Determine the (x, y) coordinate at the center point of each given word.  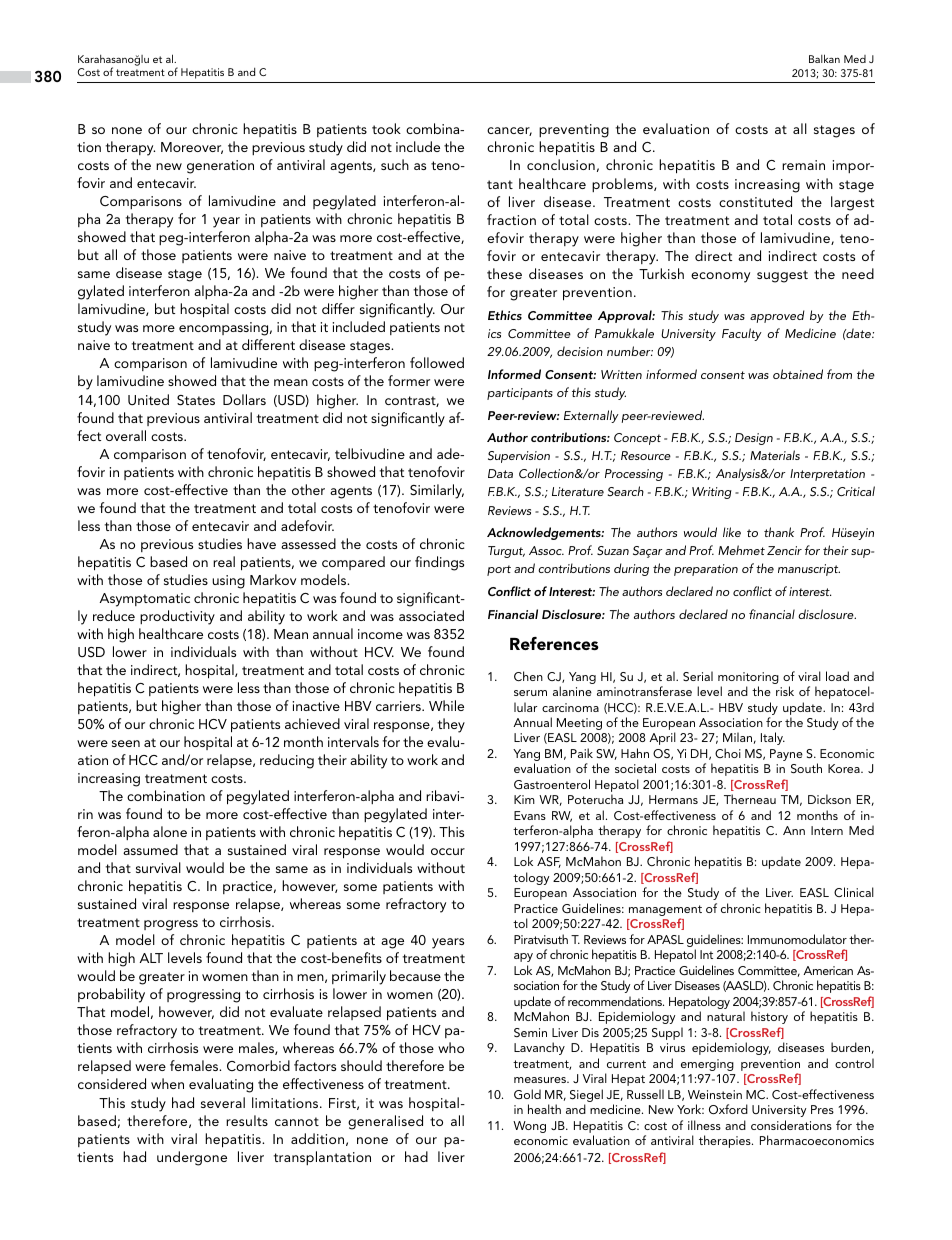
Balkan (824, 58)
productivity (177, 617)
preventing (574, 131)
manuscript (809, 570)
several (223, 1102)
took (386, 128)
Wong (529, 1127)
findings (439, 563)
